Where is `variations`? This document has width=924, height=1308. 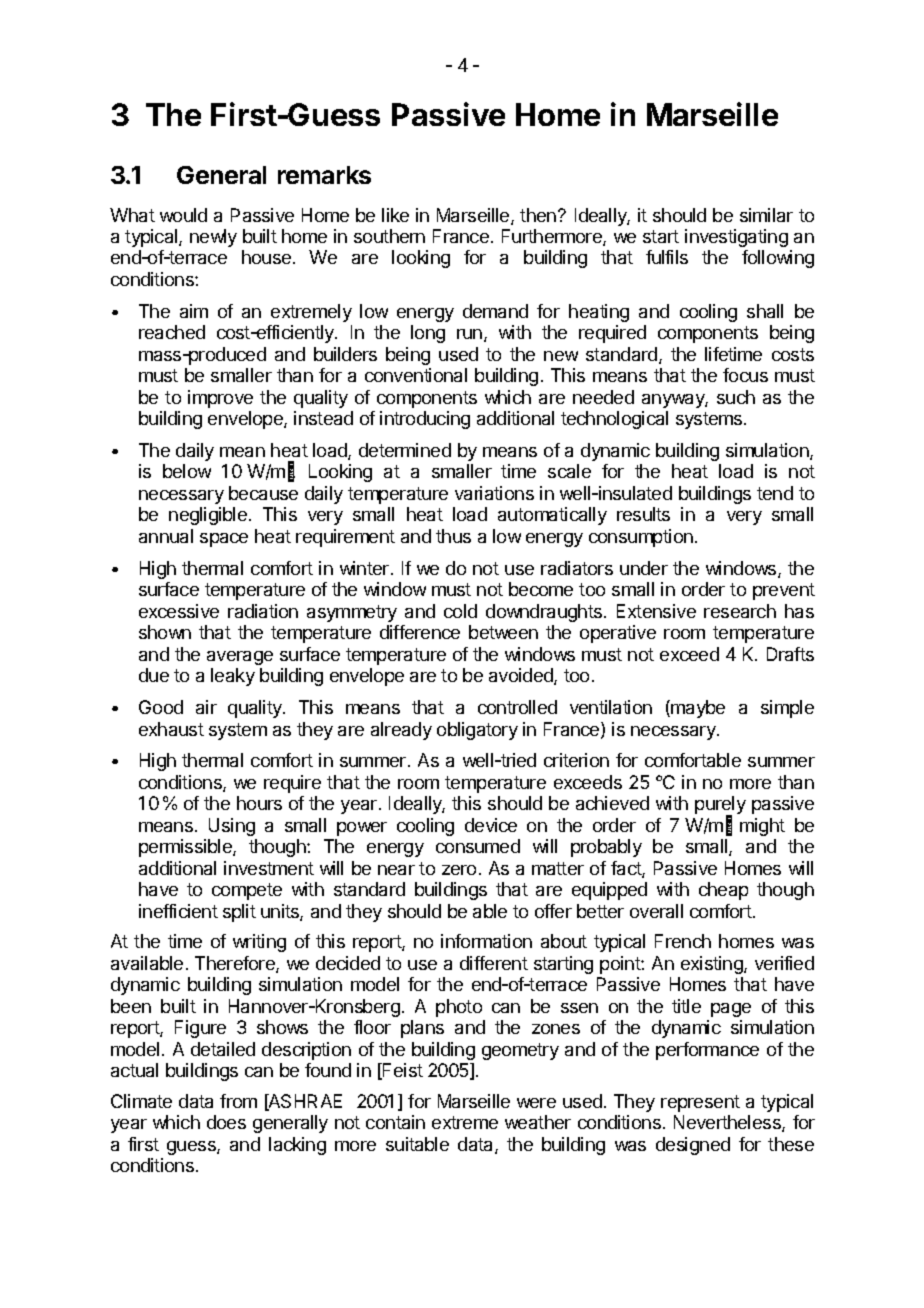 variations is located at coordinates (494, 493).
